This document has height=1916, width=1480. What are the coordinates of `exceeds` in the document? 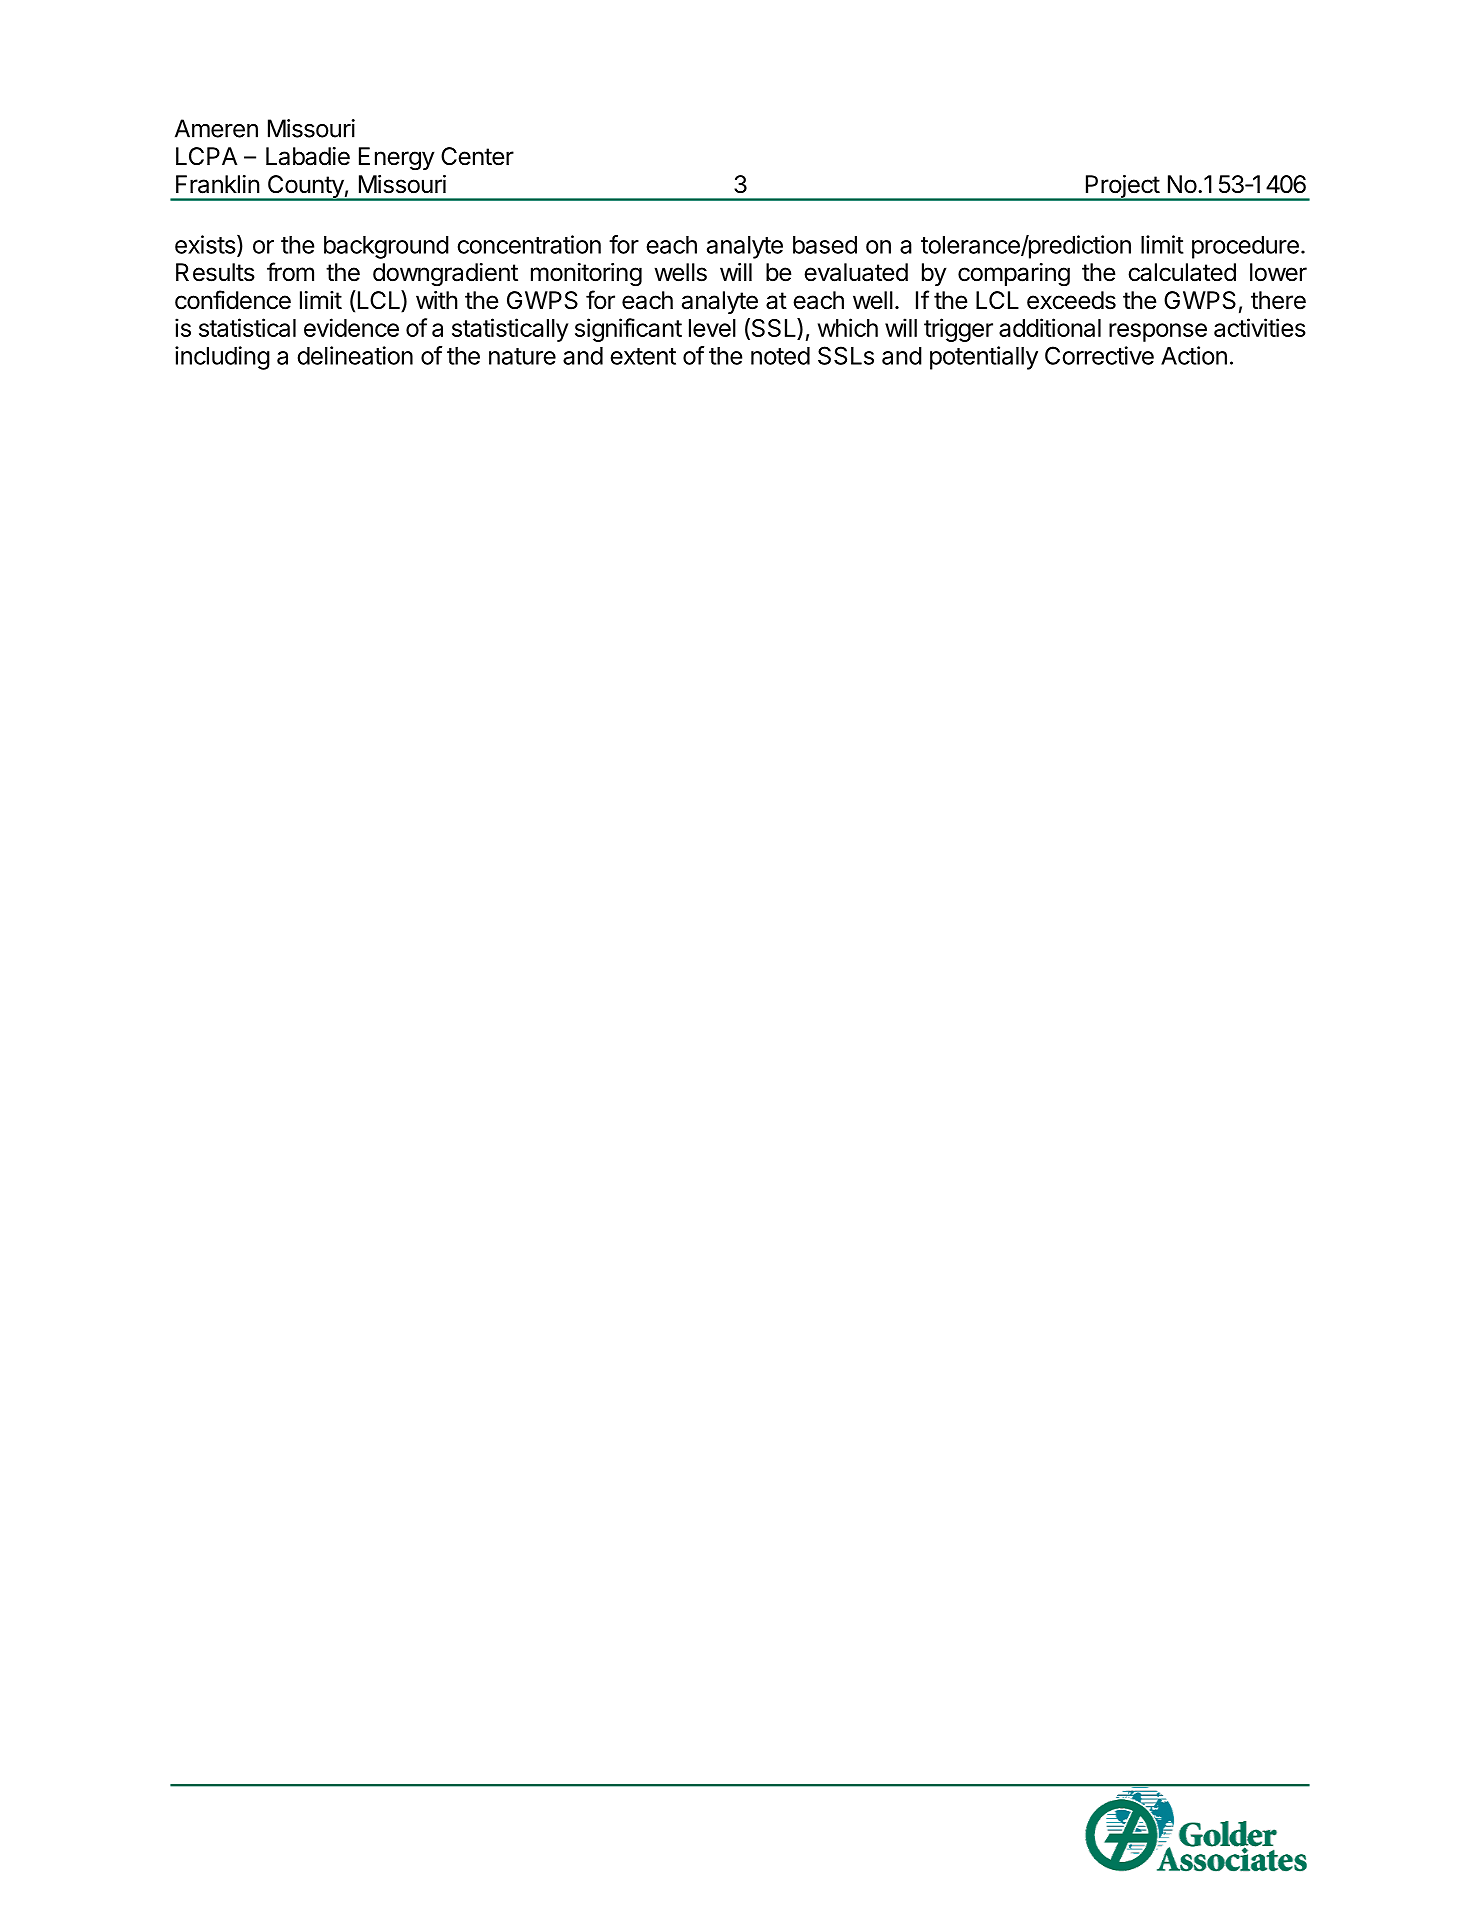 It's located at (1071, 300).
